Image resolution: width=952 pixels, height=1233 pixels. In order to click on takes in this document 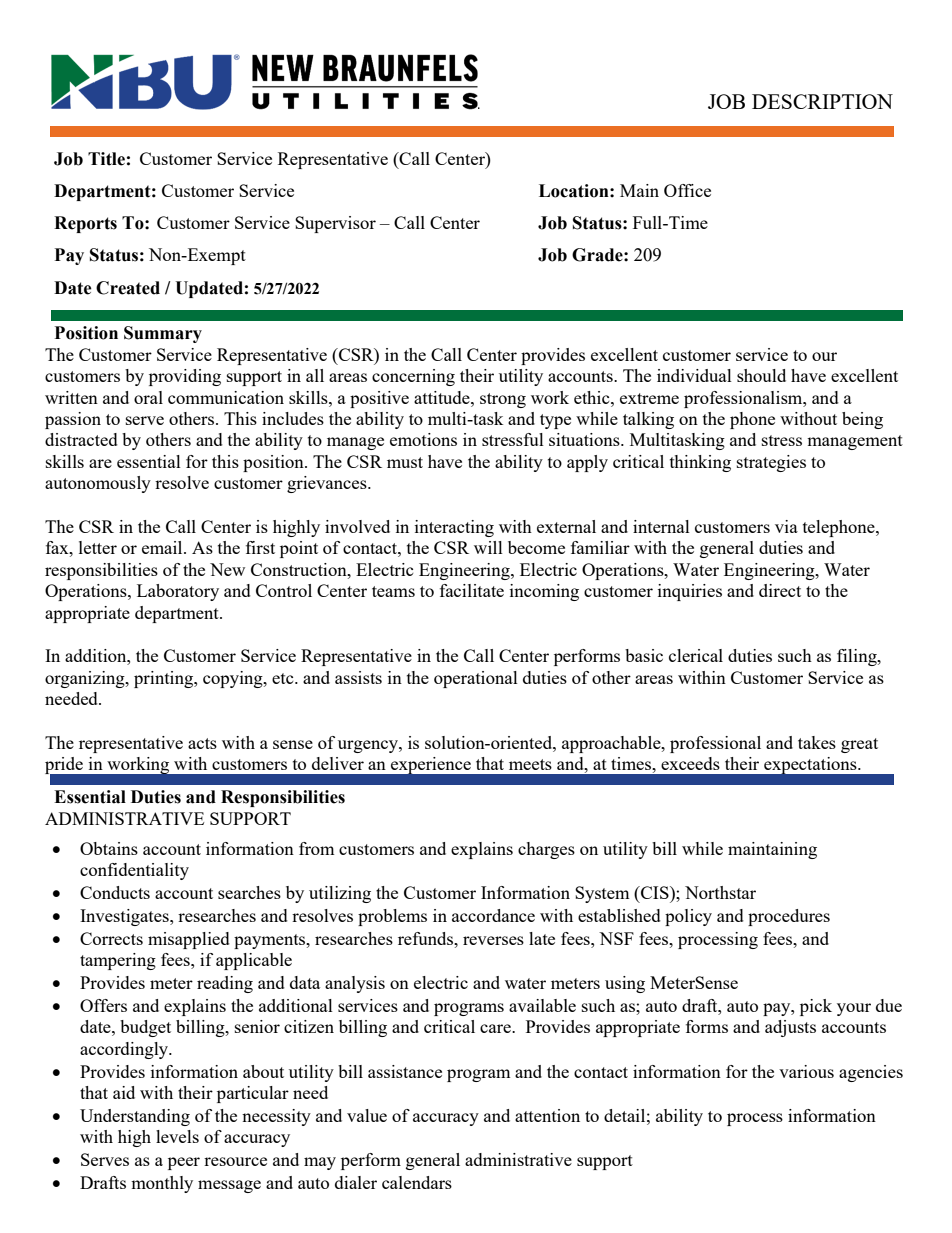, I will do `click(817, 742)`.
